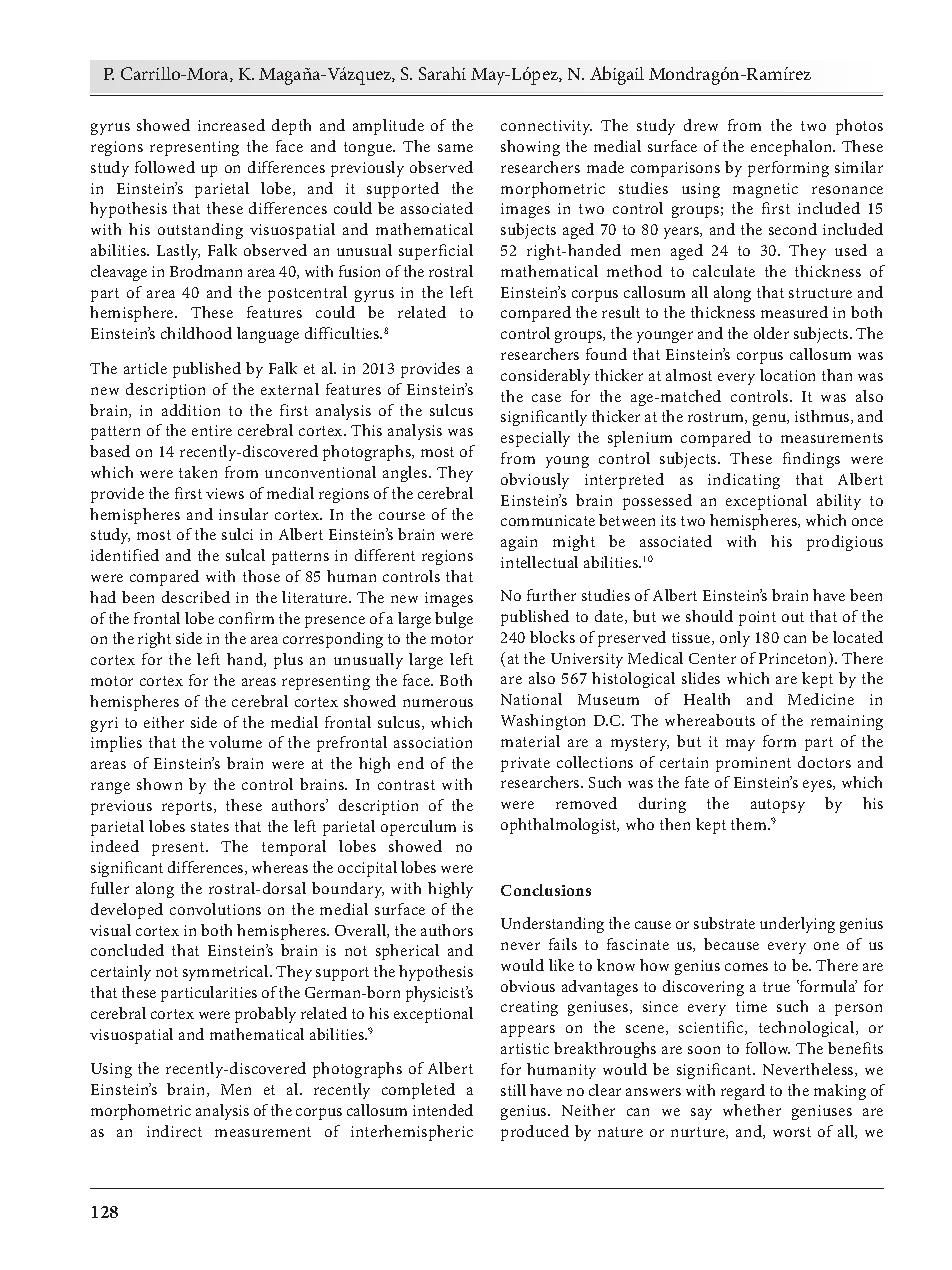  Describe the element at coordinates (757, 618) in the document. I see `point` at that location.
